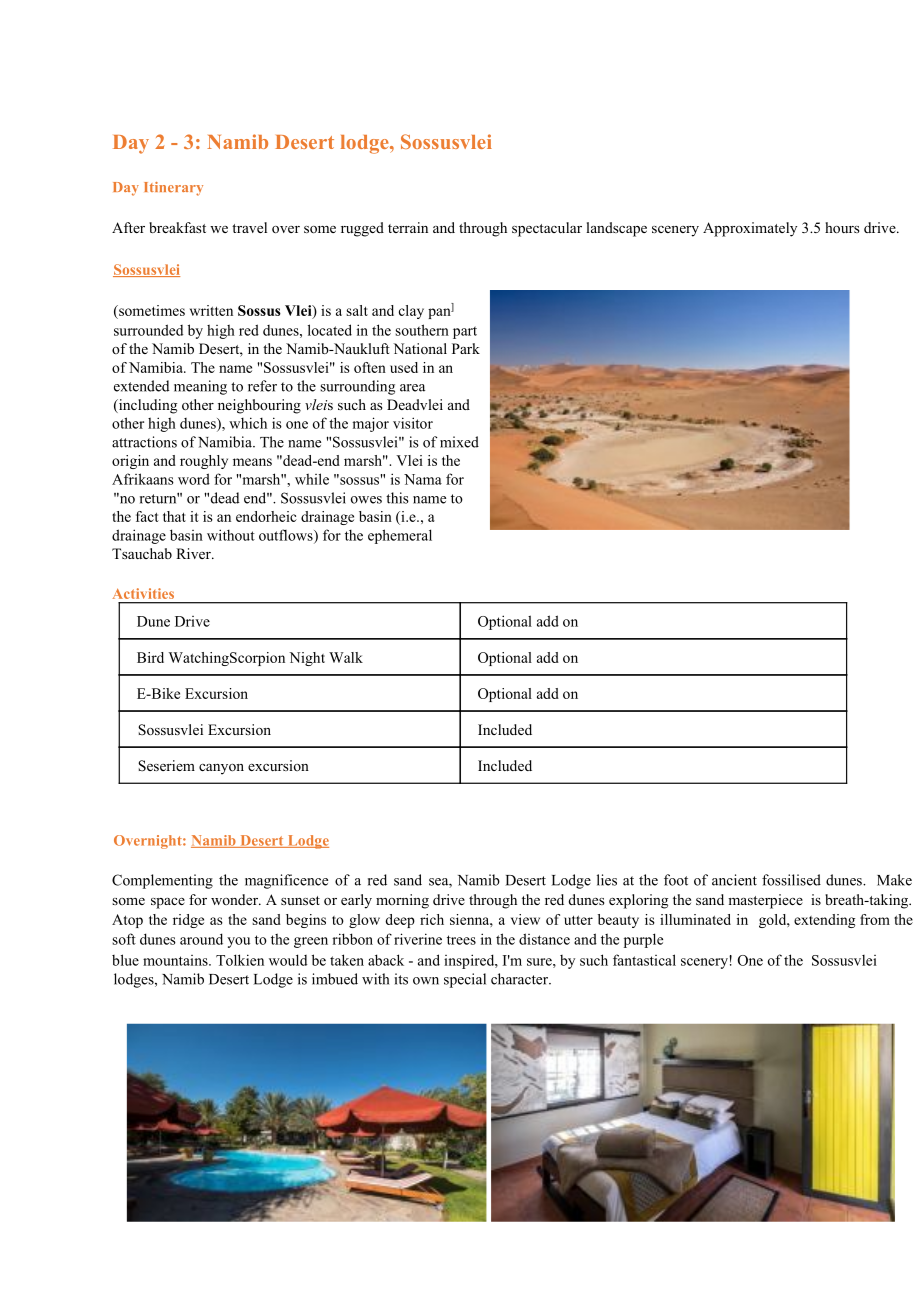 The height and width of the screenshot is (1308, 924). Describe the element at coordinates (547, 229) in the screenshot. I see `spectacular` at that location.
